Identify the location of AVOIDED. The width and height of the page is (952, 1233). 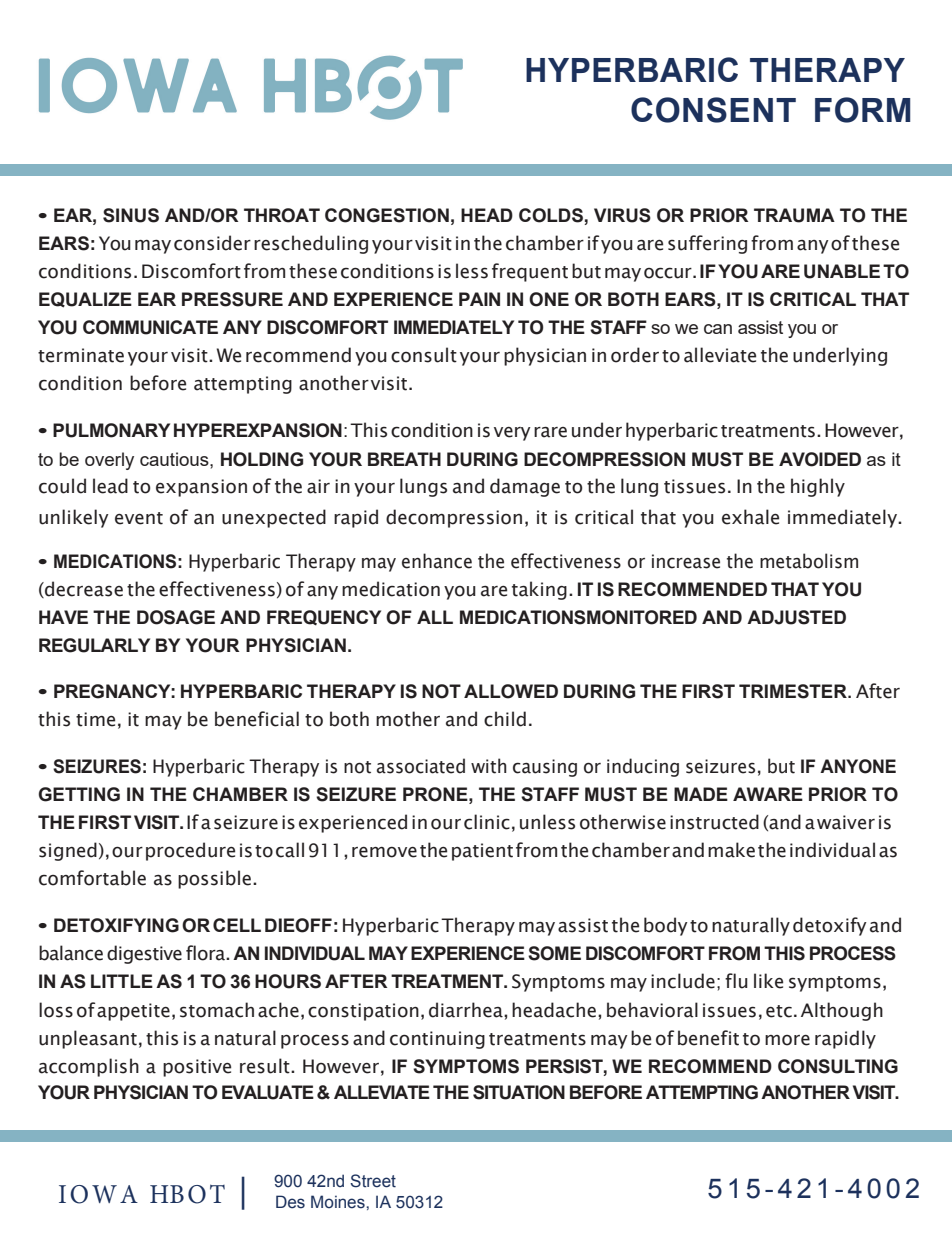
(820, 459).
